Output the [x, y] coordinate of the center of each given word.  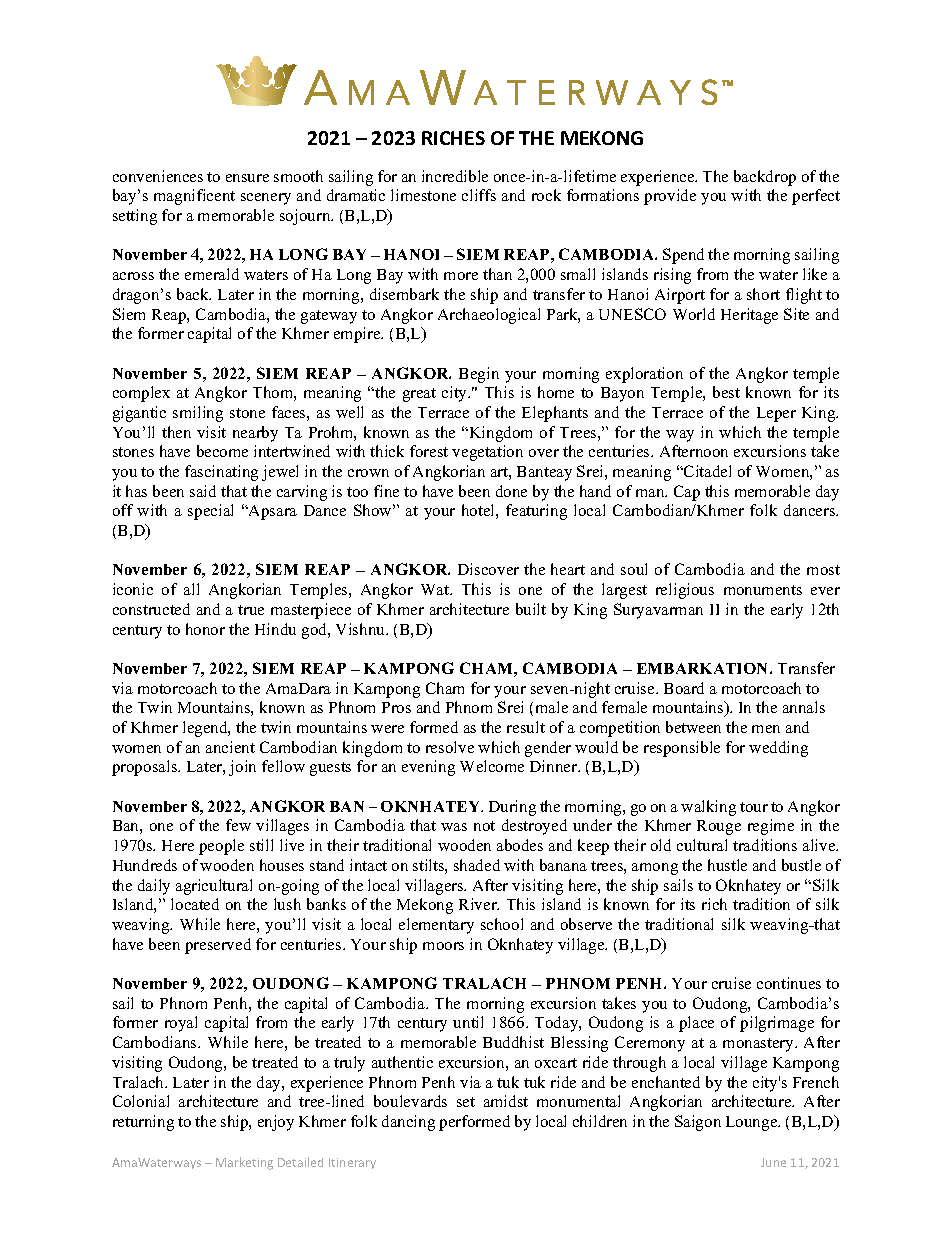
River [479, 904]
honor [205, 629]
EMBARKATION [704, 668]
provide [670, 197]
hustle [727, 865]
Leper [776, 414]
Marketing [244, 1163]
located [195, 904]
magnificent [194, 197]
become [222, 451]
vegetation [487, 453]
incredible [455, 176]
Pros [396, 707]
